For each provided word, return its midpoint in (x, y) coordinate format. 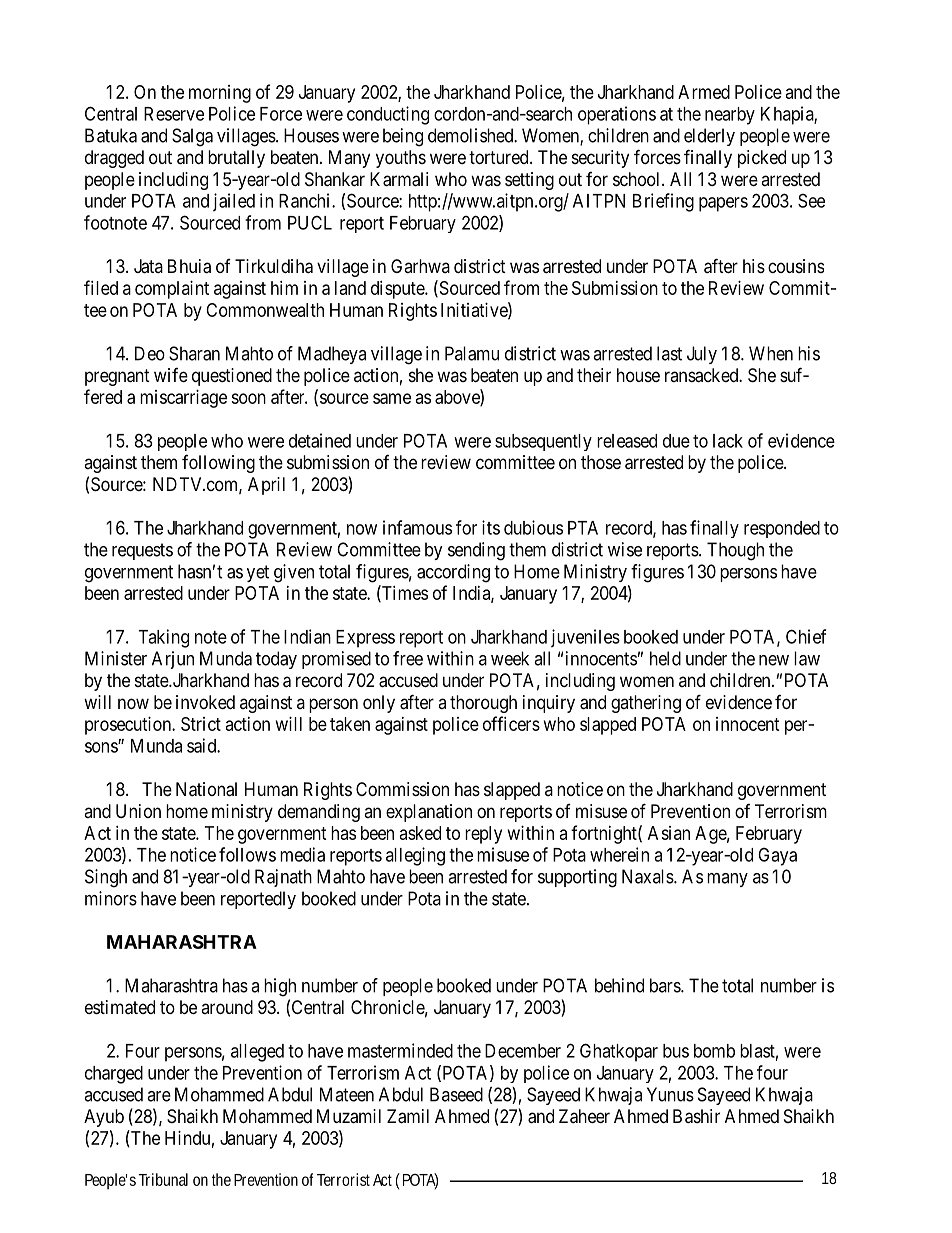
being (403, 137)
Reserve (174, 114)
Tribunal (163, 1179)
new (774, 660)
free (408, 658)
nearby (730, 116)
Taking (163, 638)
